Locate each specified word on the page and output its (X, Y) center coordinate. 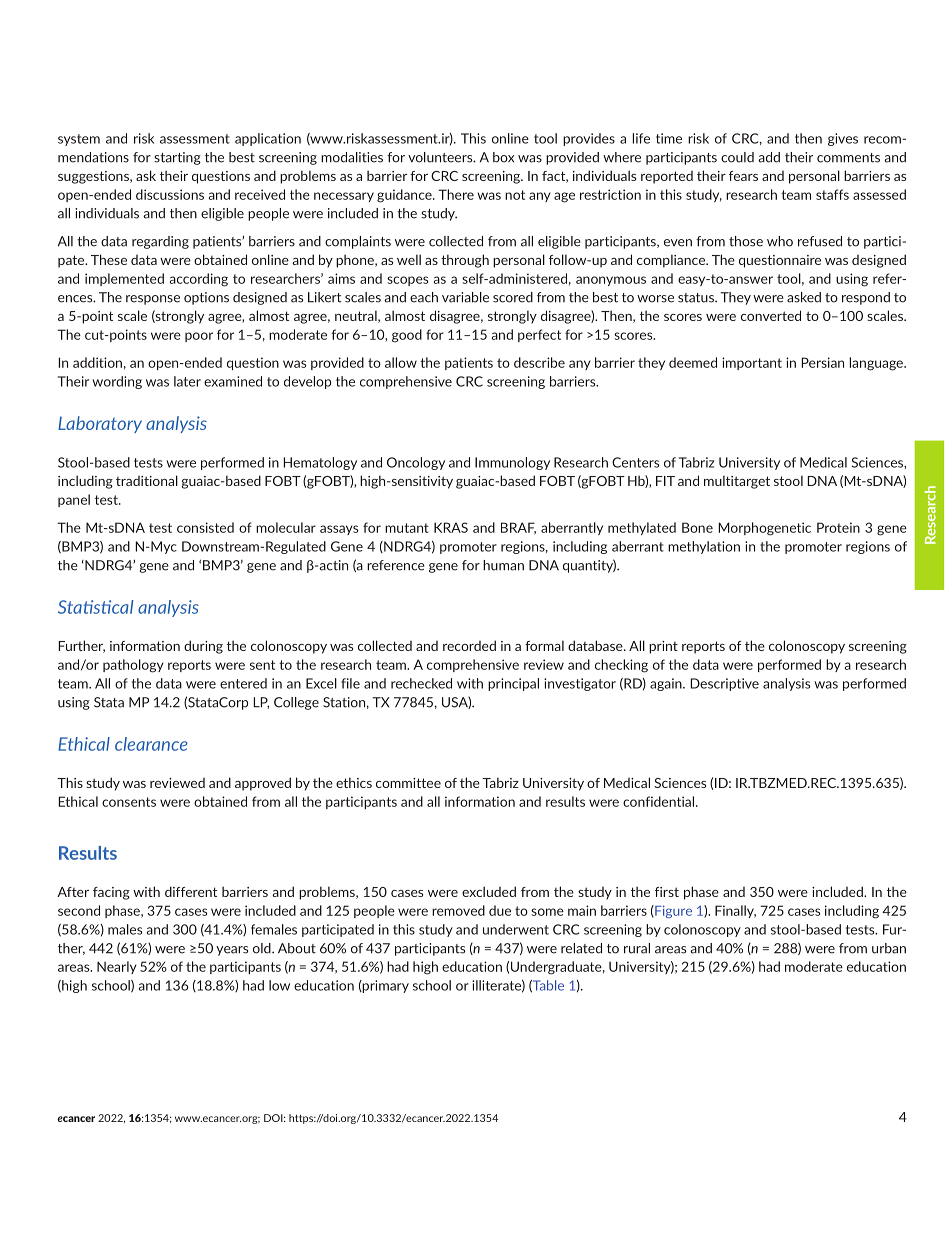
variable (465, 297)
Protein (838, 527)
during (203, 647)
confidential (660, 801)
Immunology (512, 463)
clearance (151, 744)
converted (771, 315)
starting (177, 158)
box (503, 157)
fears (743, 176)
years (232, 951)
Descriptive (724, 684)
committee (408, 783)
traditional (147, 480)
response (153, 300)
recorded (469, 645)
